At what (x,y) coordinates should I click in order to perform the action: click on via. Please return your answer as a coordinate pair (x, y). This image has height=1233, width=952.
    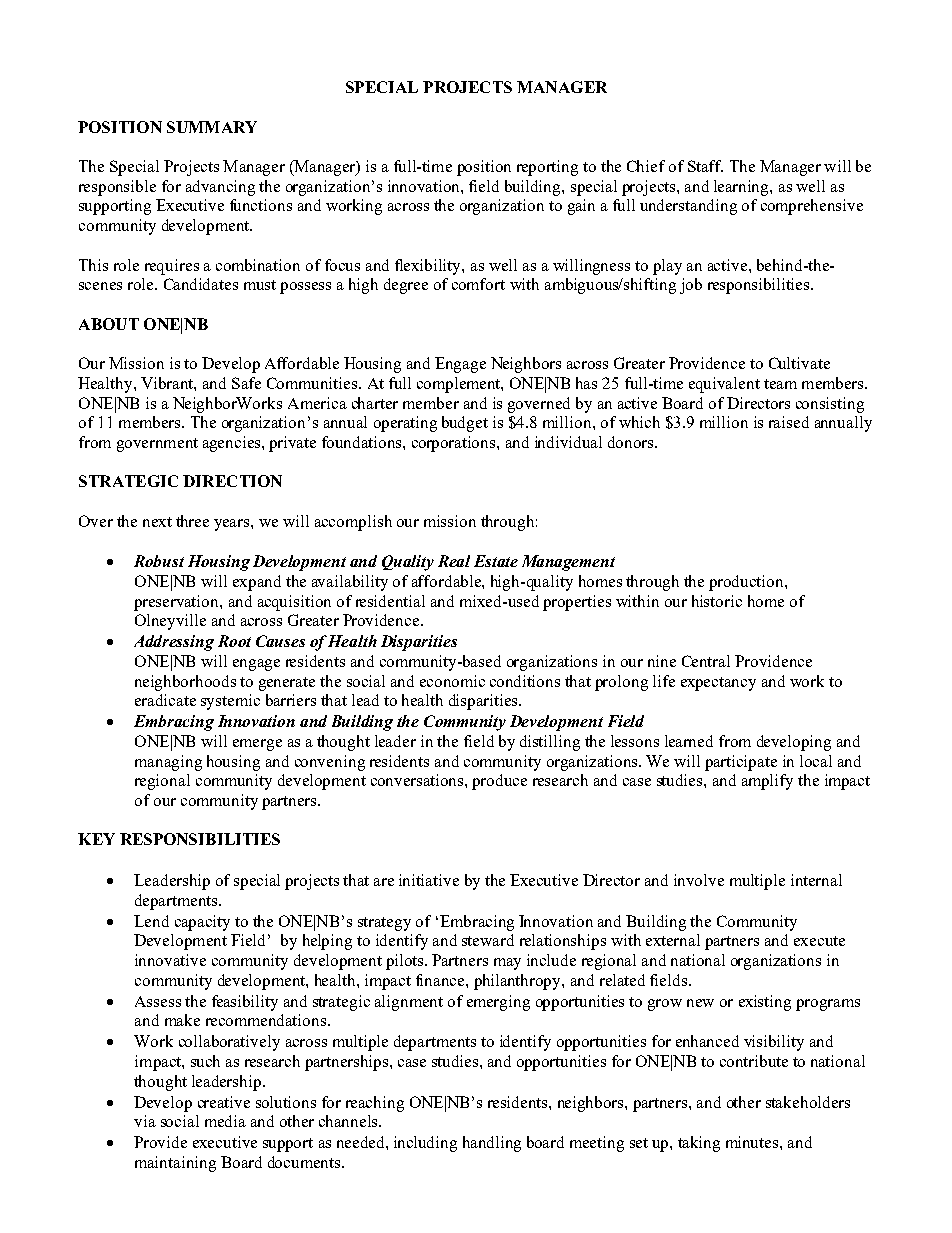
    Looking at the image, I should click on (145, 1121).
